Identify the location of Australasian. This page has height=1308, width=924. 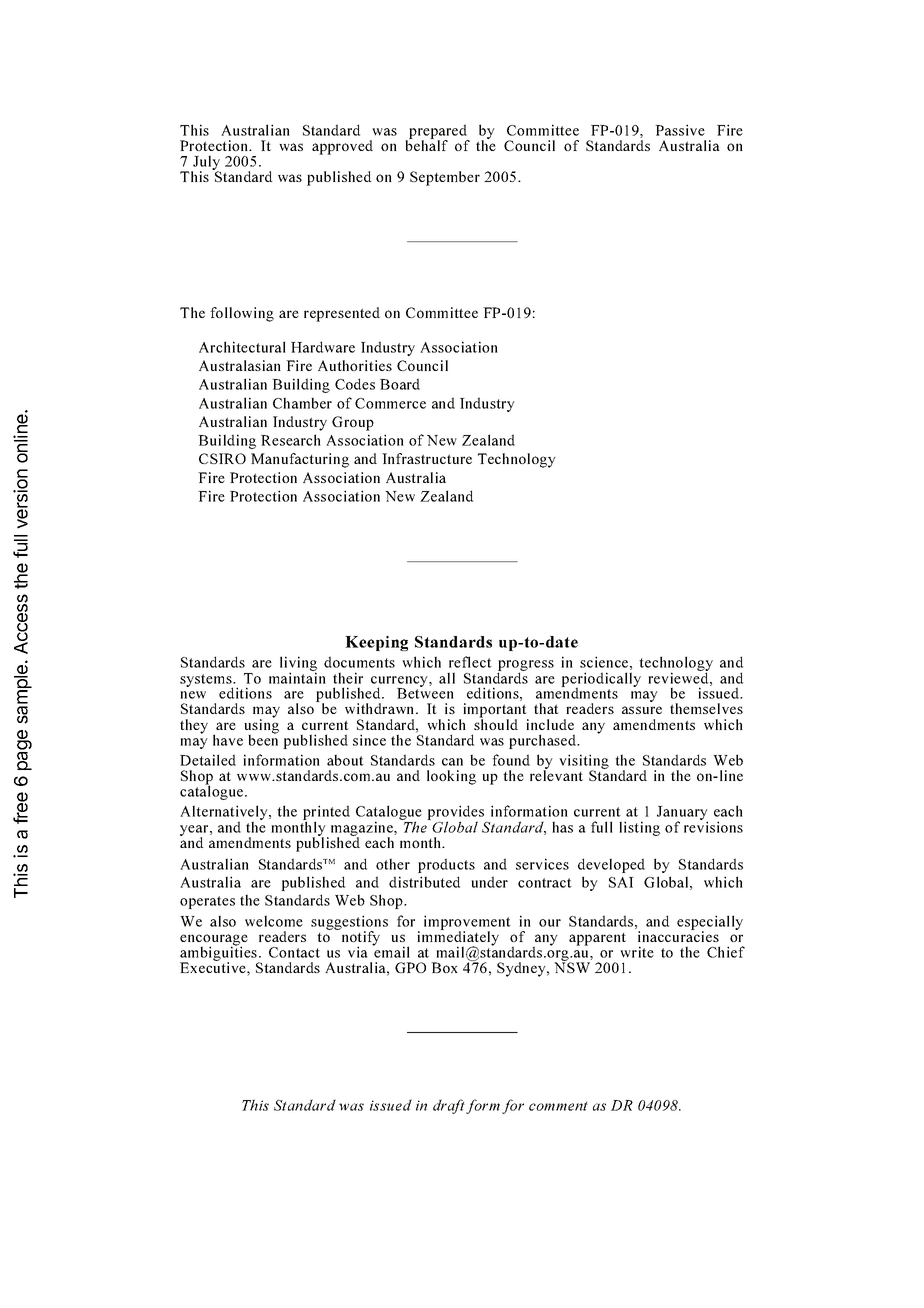
(240, 365).
